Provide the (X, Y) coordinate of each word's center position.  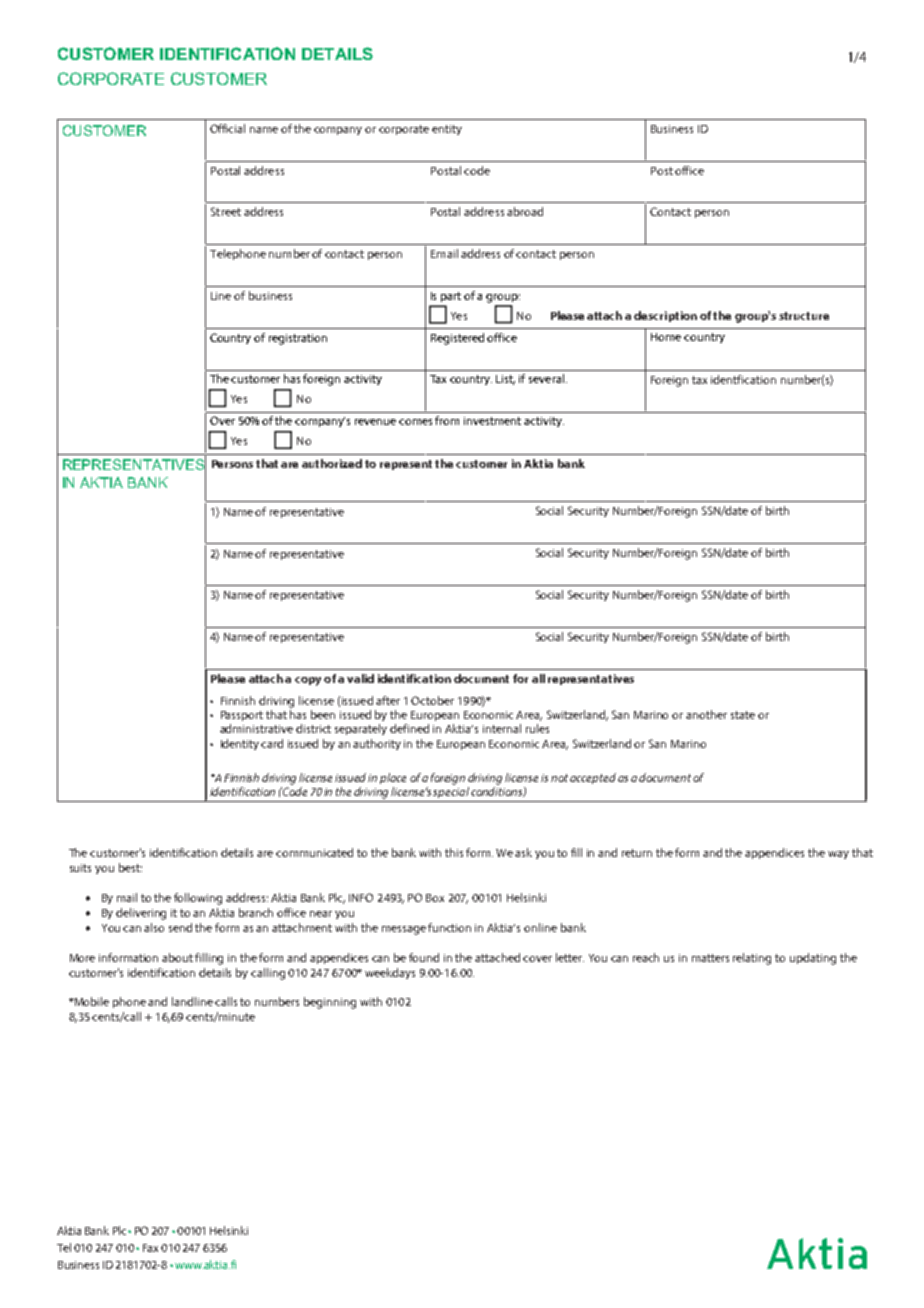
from (447, 420)
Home (666, 337)
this (454, 852)
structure (804, 316)
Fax (150, 1248)
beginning (330, 1003)
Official (227, 128)
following (198, 899)
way (838, 855)
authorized (332, 463)
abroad (525, 211)
